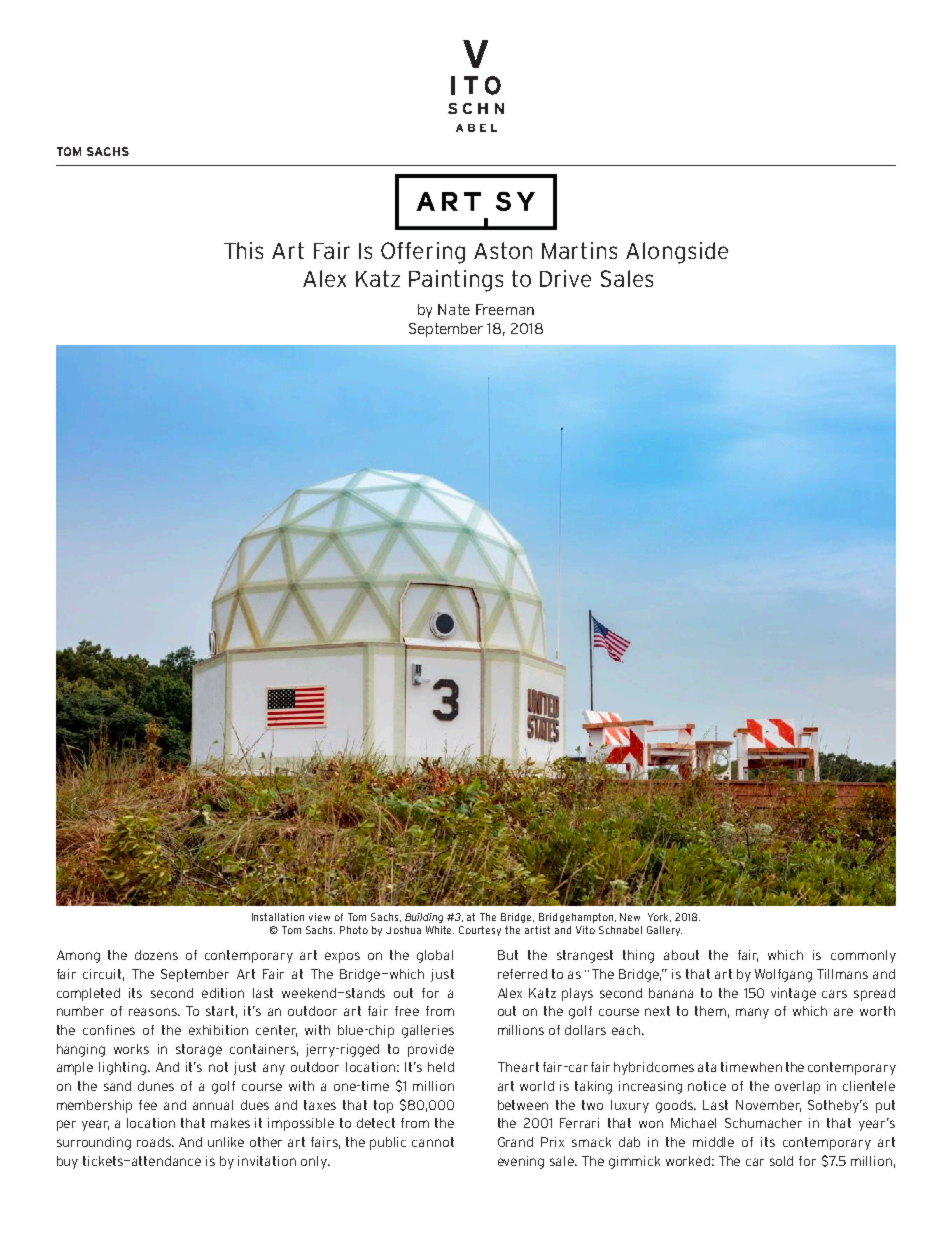  What do you see at coordinates (515, 1142) in the screenshot?
I see `Grand` at bounding box center [515, 1142].
